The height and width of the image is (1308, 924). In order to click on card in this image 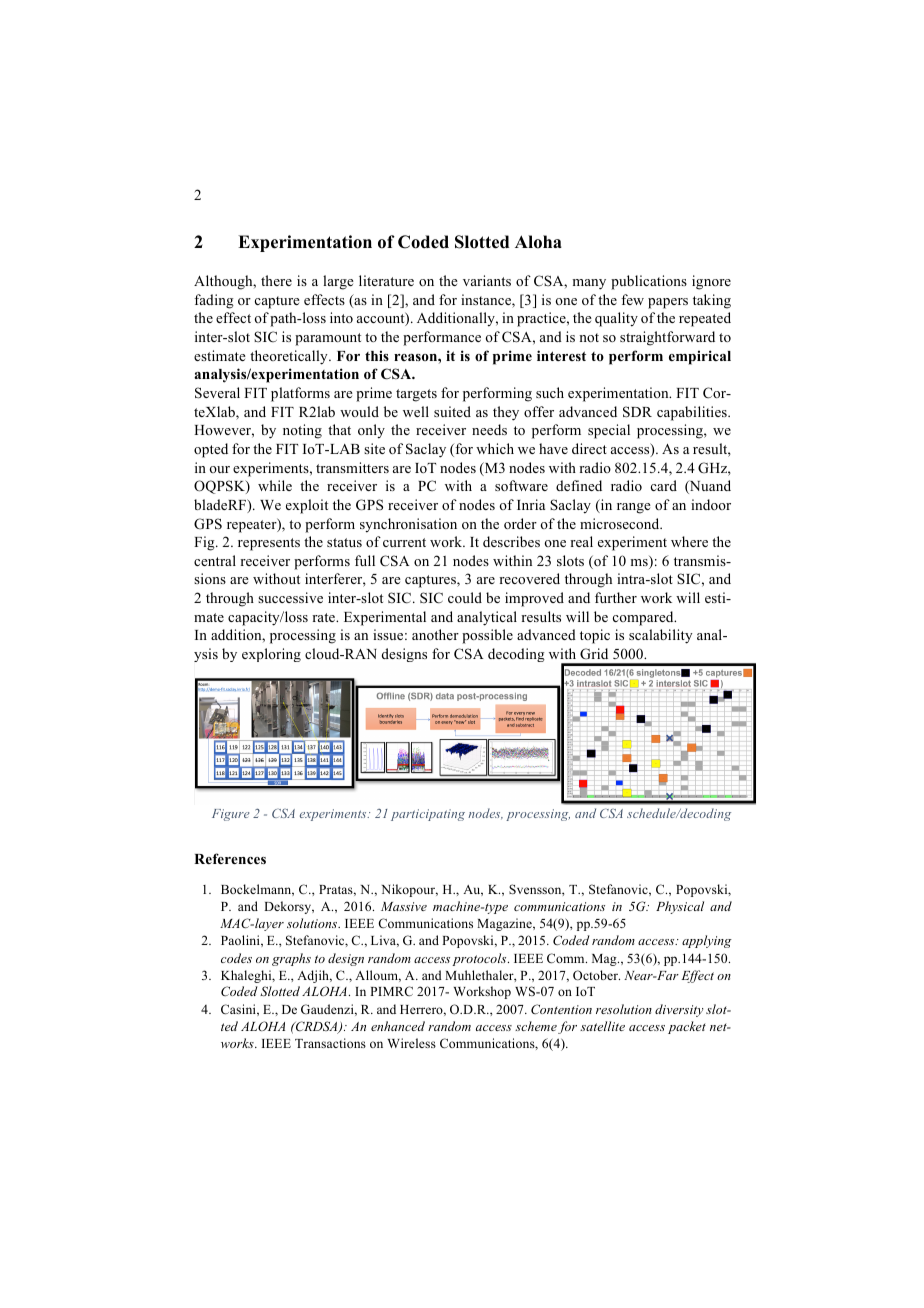, I will do `click(664, 485)`.
